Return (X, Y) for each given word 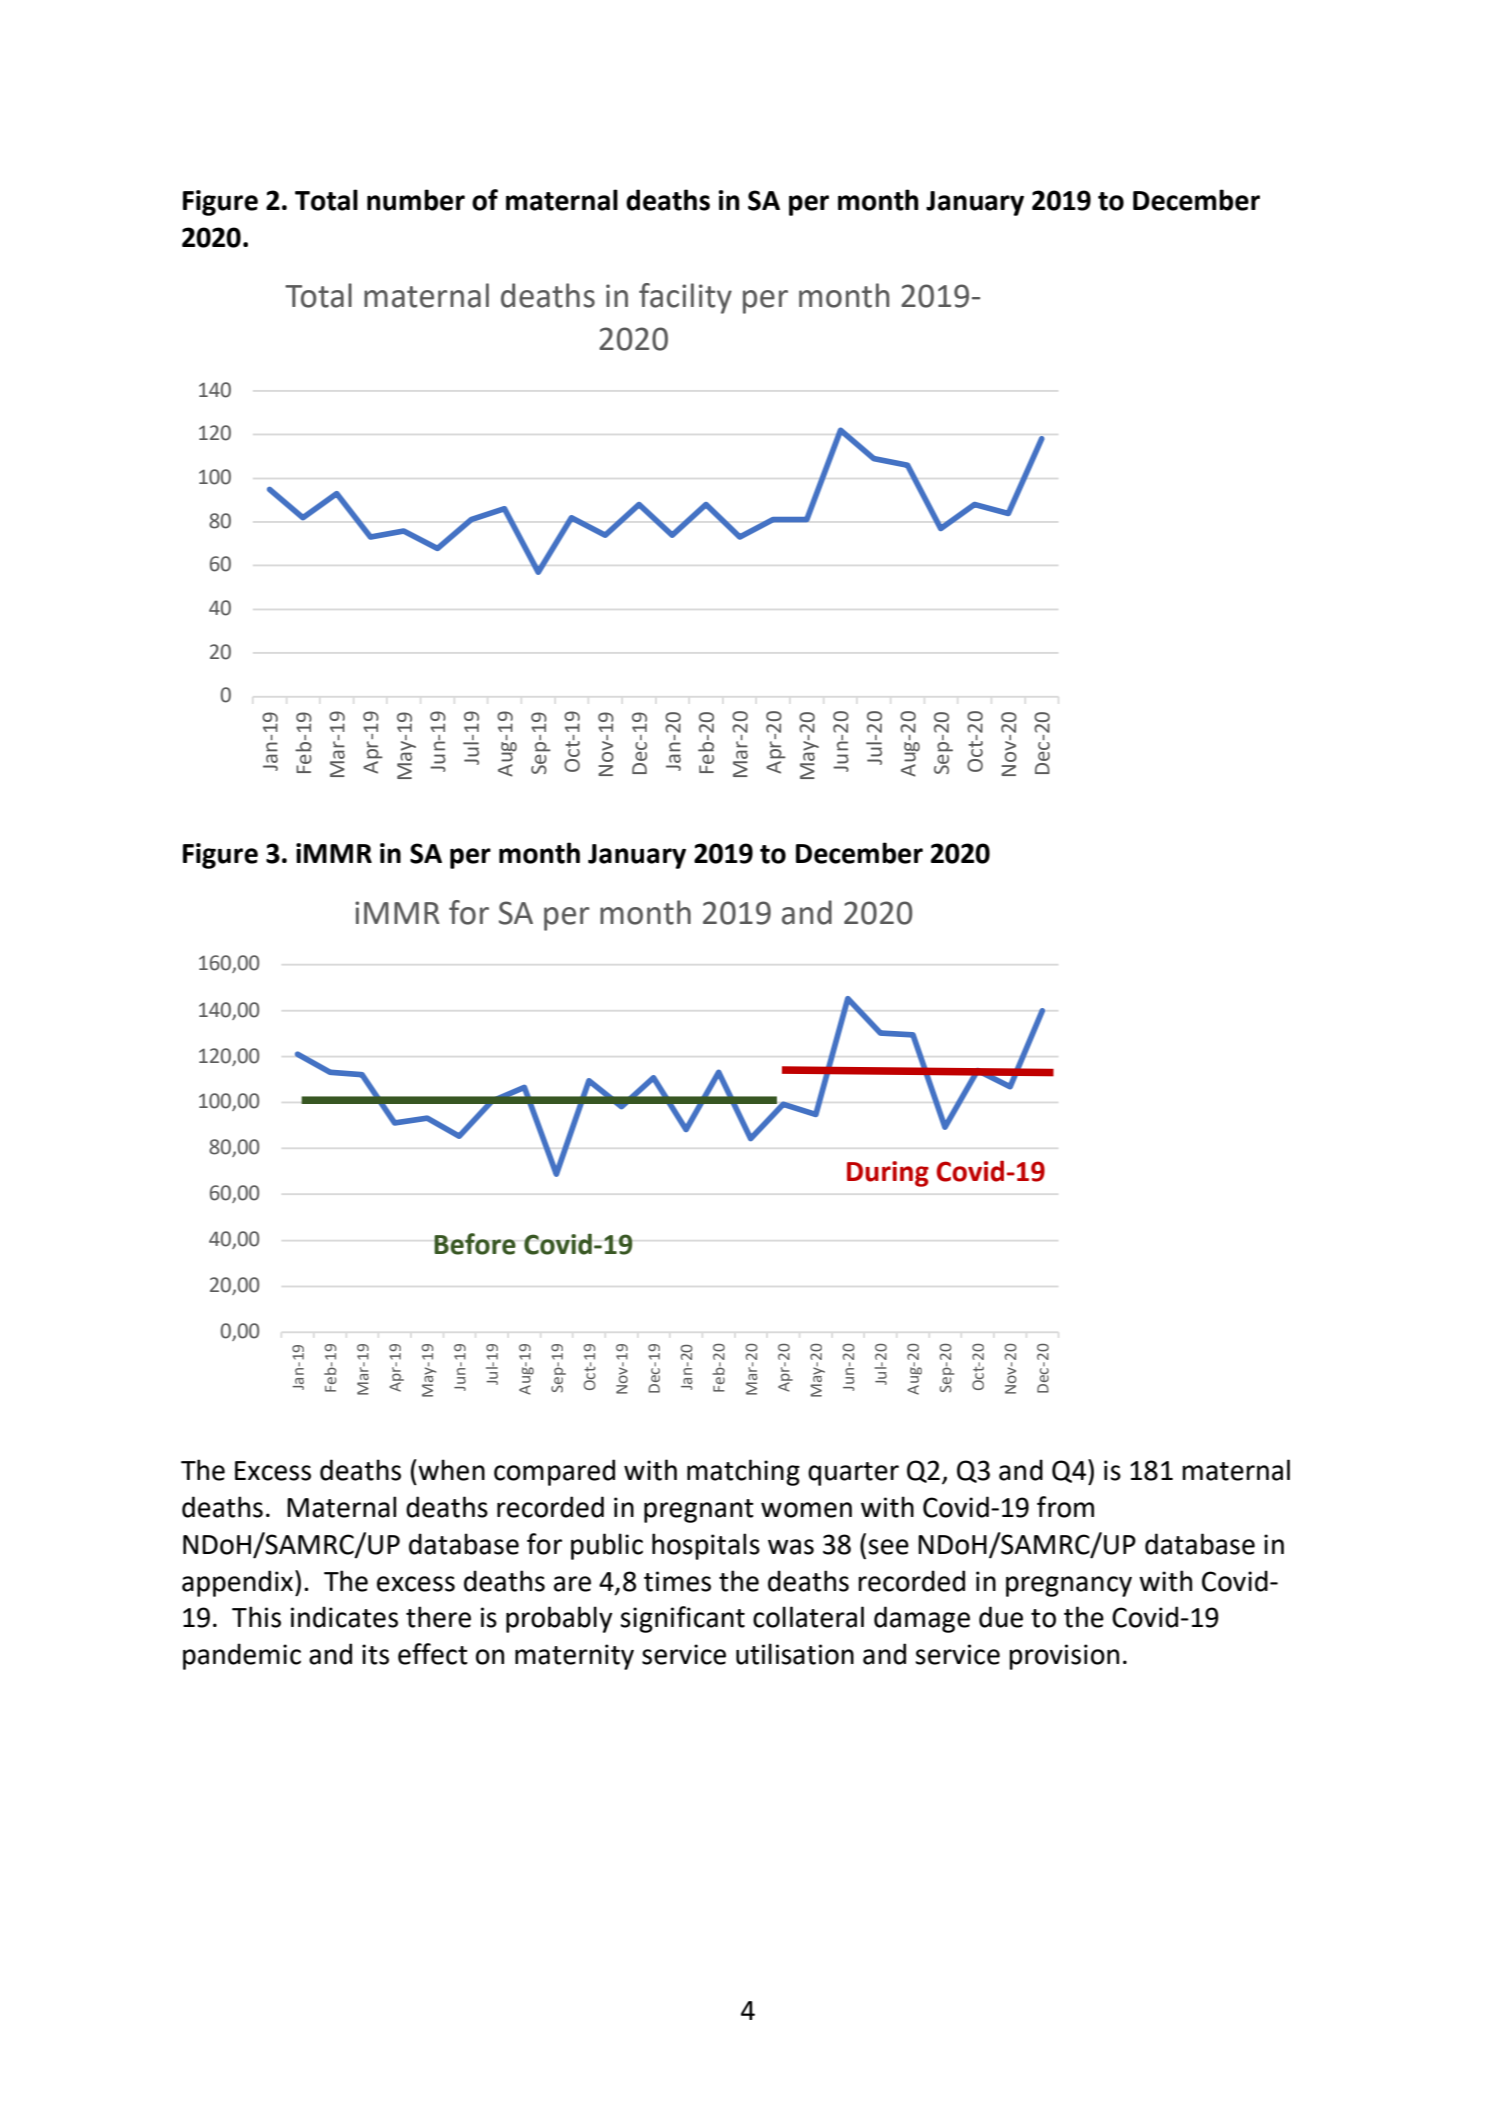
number (416, 200)
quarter (853, 1474)
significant (682, 1619)
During (888, 1174)
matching (743, 1472)
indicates (344, 1617)
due (1001, 1617)
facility (685, 298)
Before (475, 1244)
